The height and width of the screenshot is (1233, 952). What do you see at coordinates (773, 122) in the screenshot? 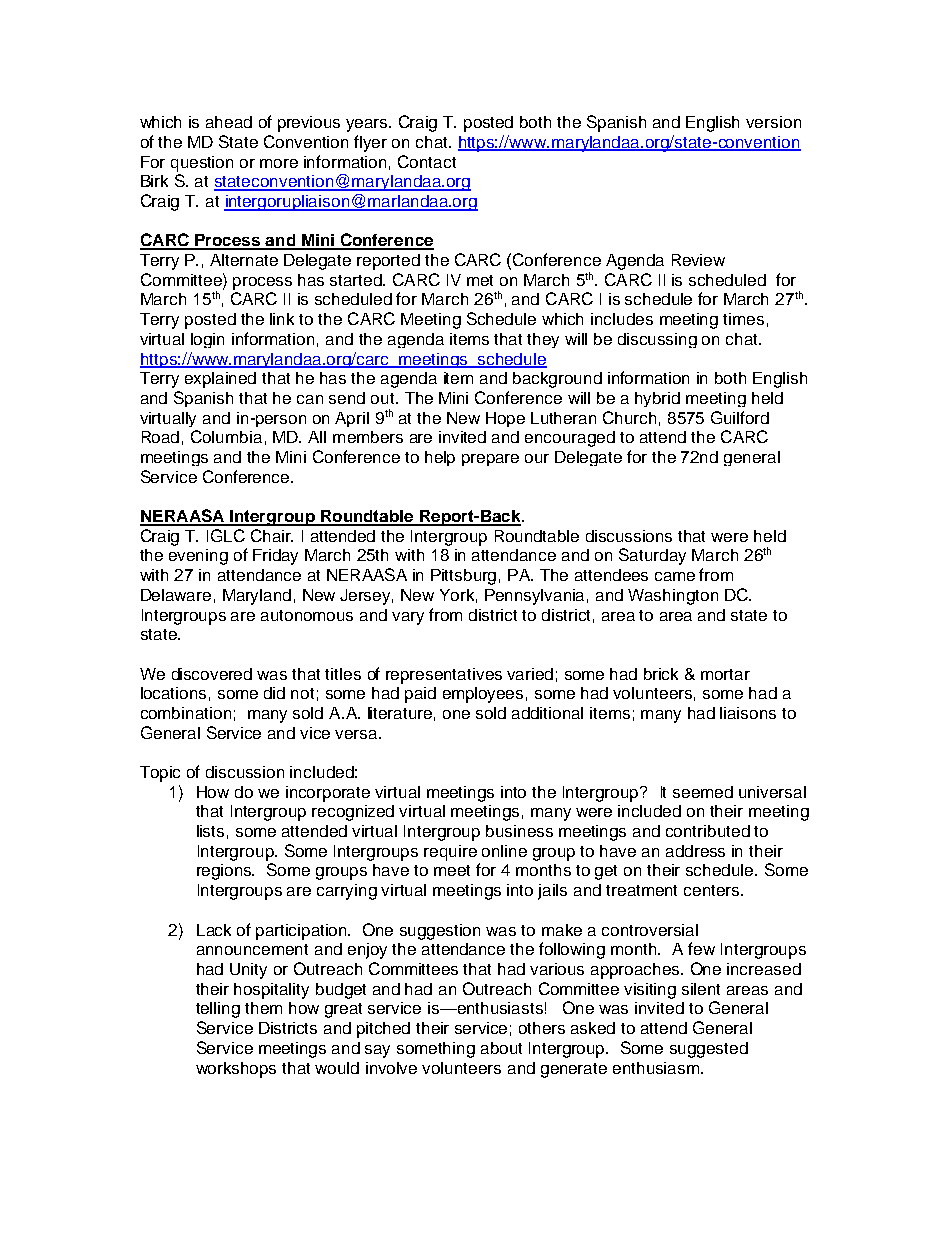
I see `version` at bounding box center [773, 122].
